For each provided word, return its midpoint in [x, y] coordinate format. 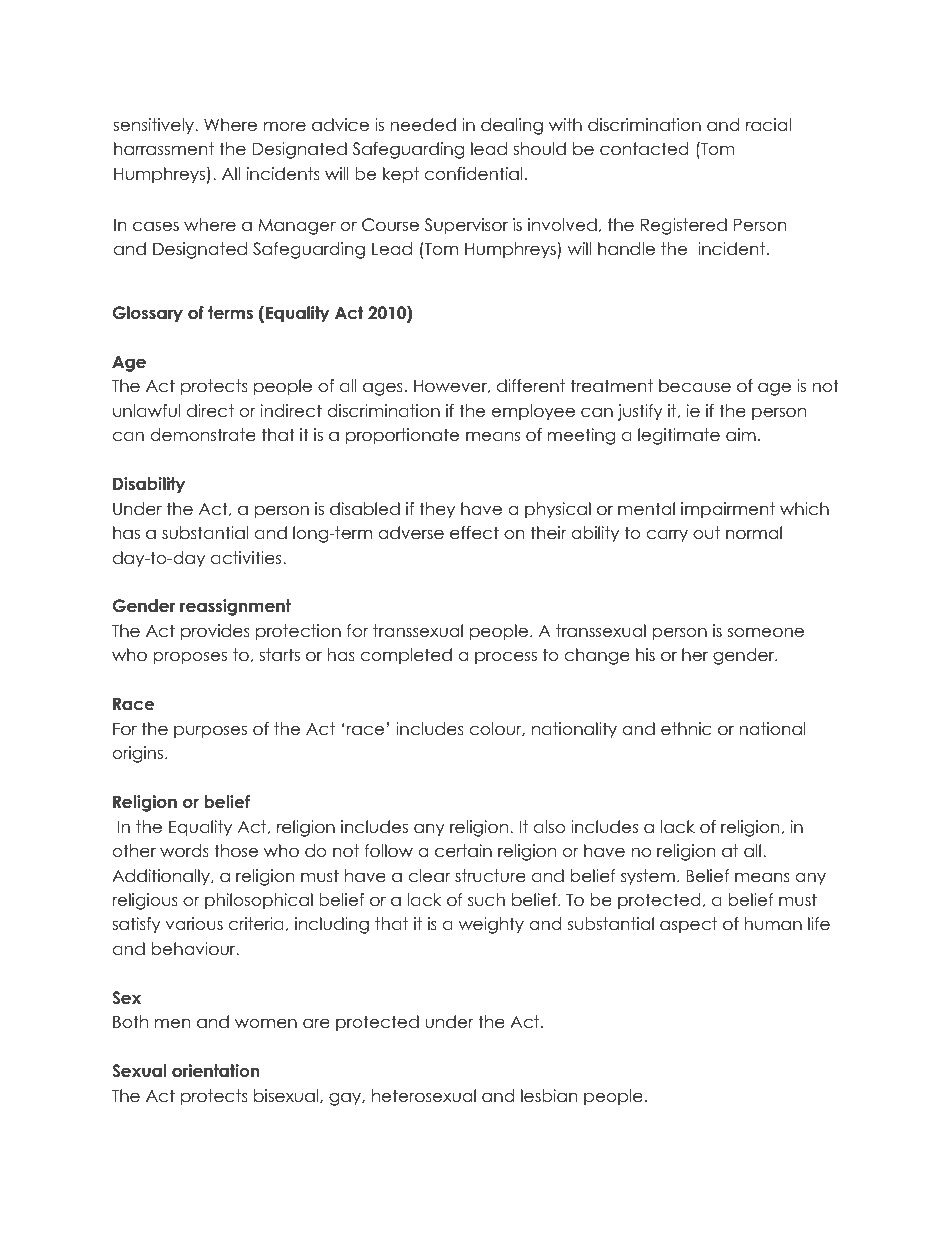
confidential [474, 174]
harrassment [164, 149]
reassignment [235, 607]
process [506, 658]
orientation [216, 1071]
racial [768, 125]
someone [766, 632]
